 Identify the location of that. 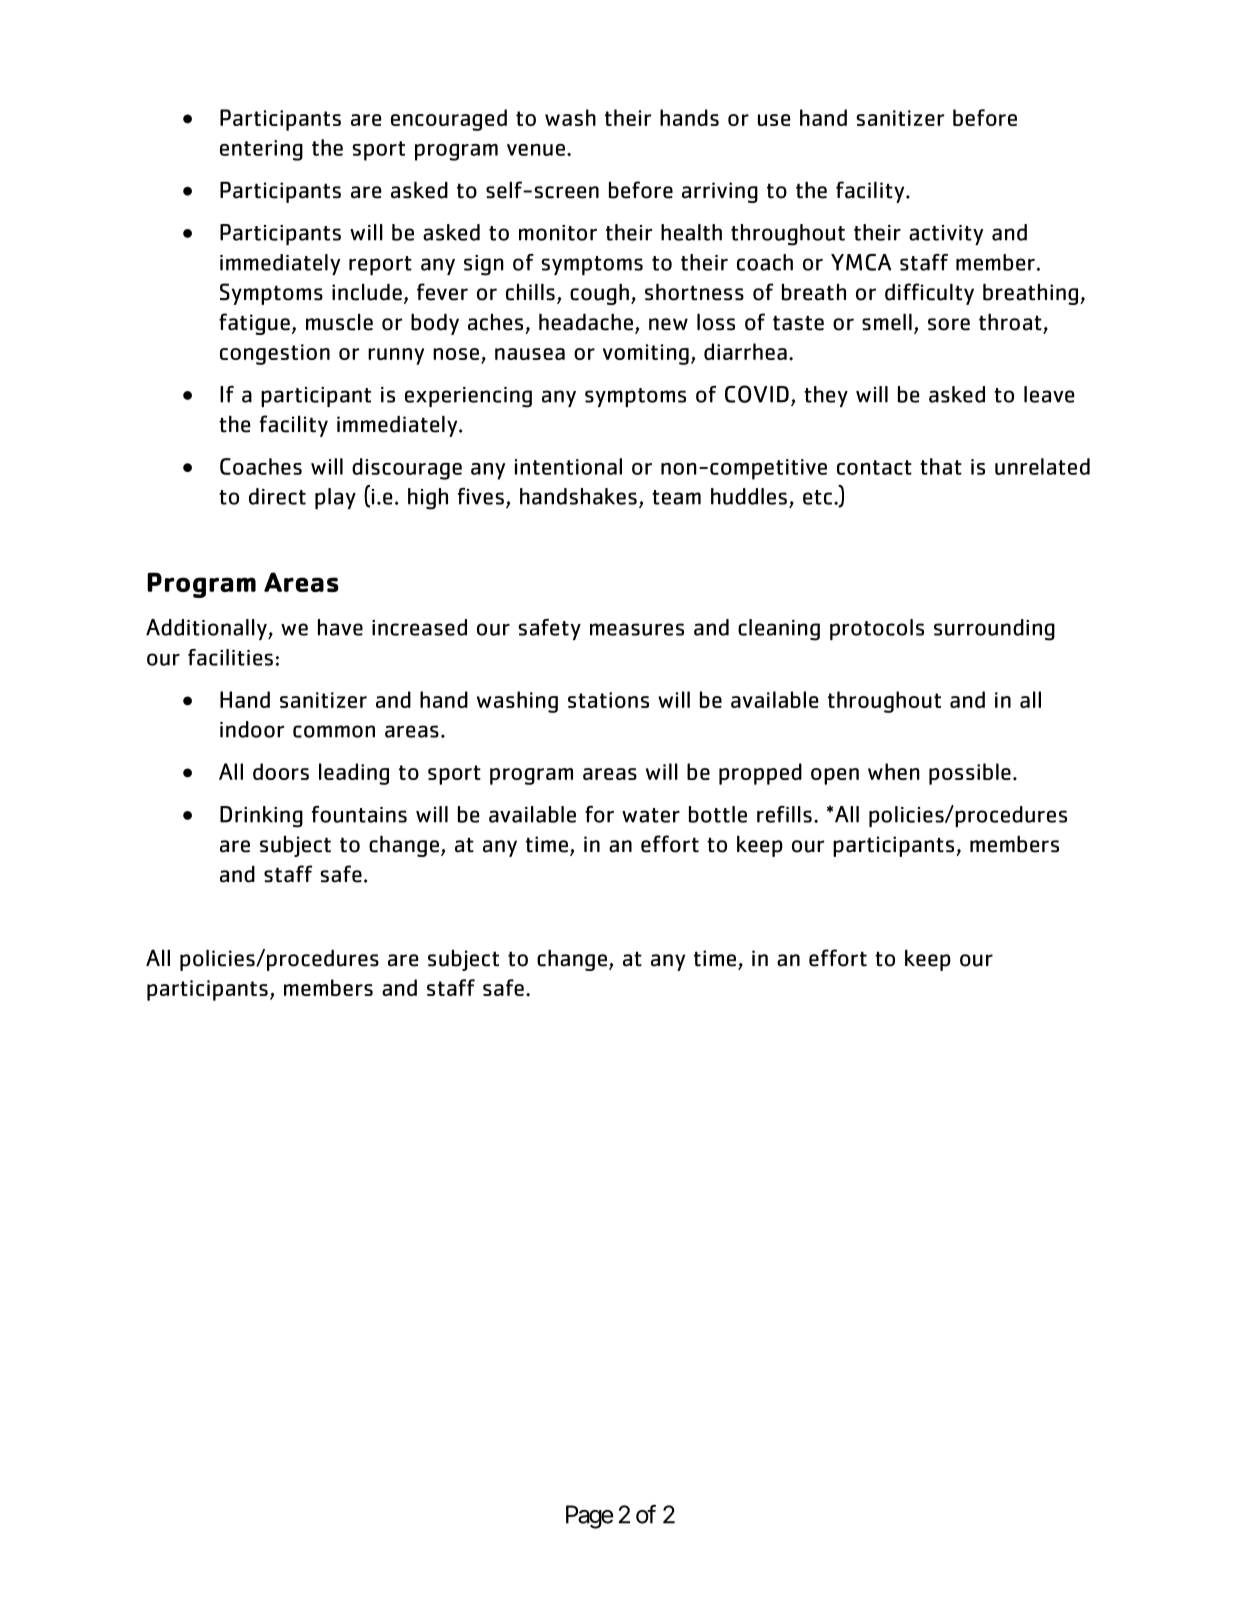
(941, 466).
